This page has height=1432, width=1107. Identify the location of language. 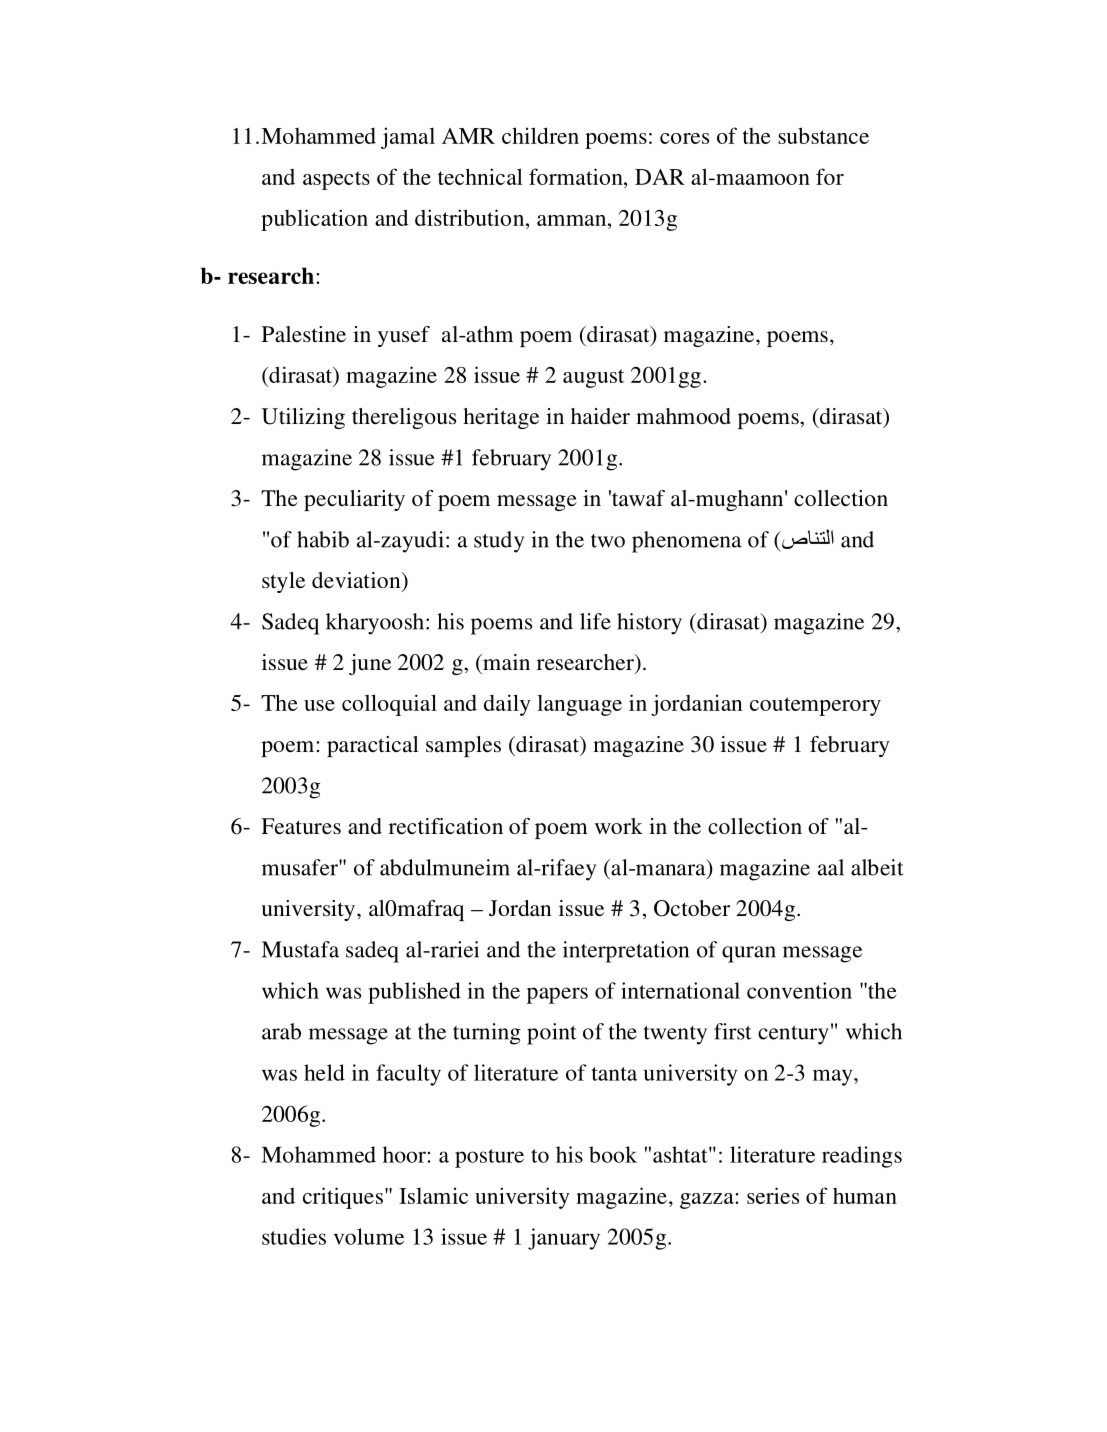
(579, 705).
